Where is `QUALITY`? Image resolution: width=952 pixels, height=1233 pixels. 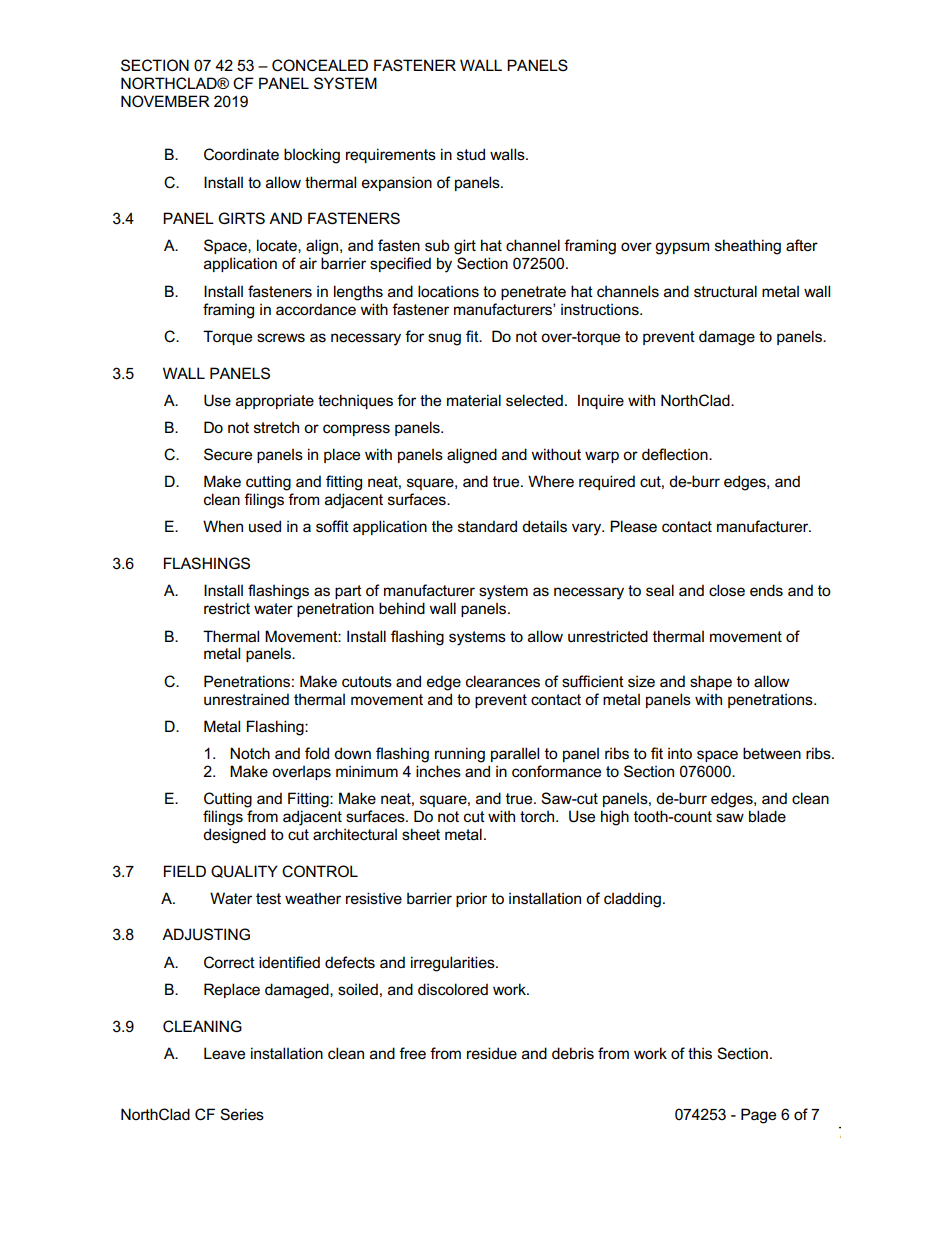 QUALITY is located at coordinates (244, 871).
